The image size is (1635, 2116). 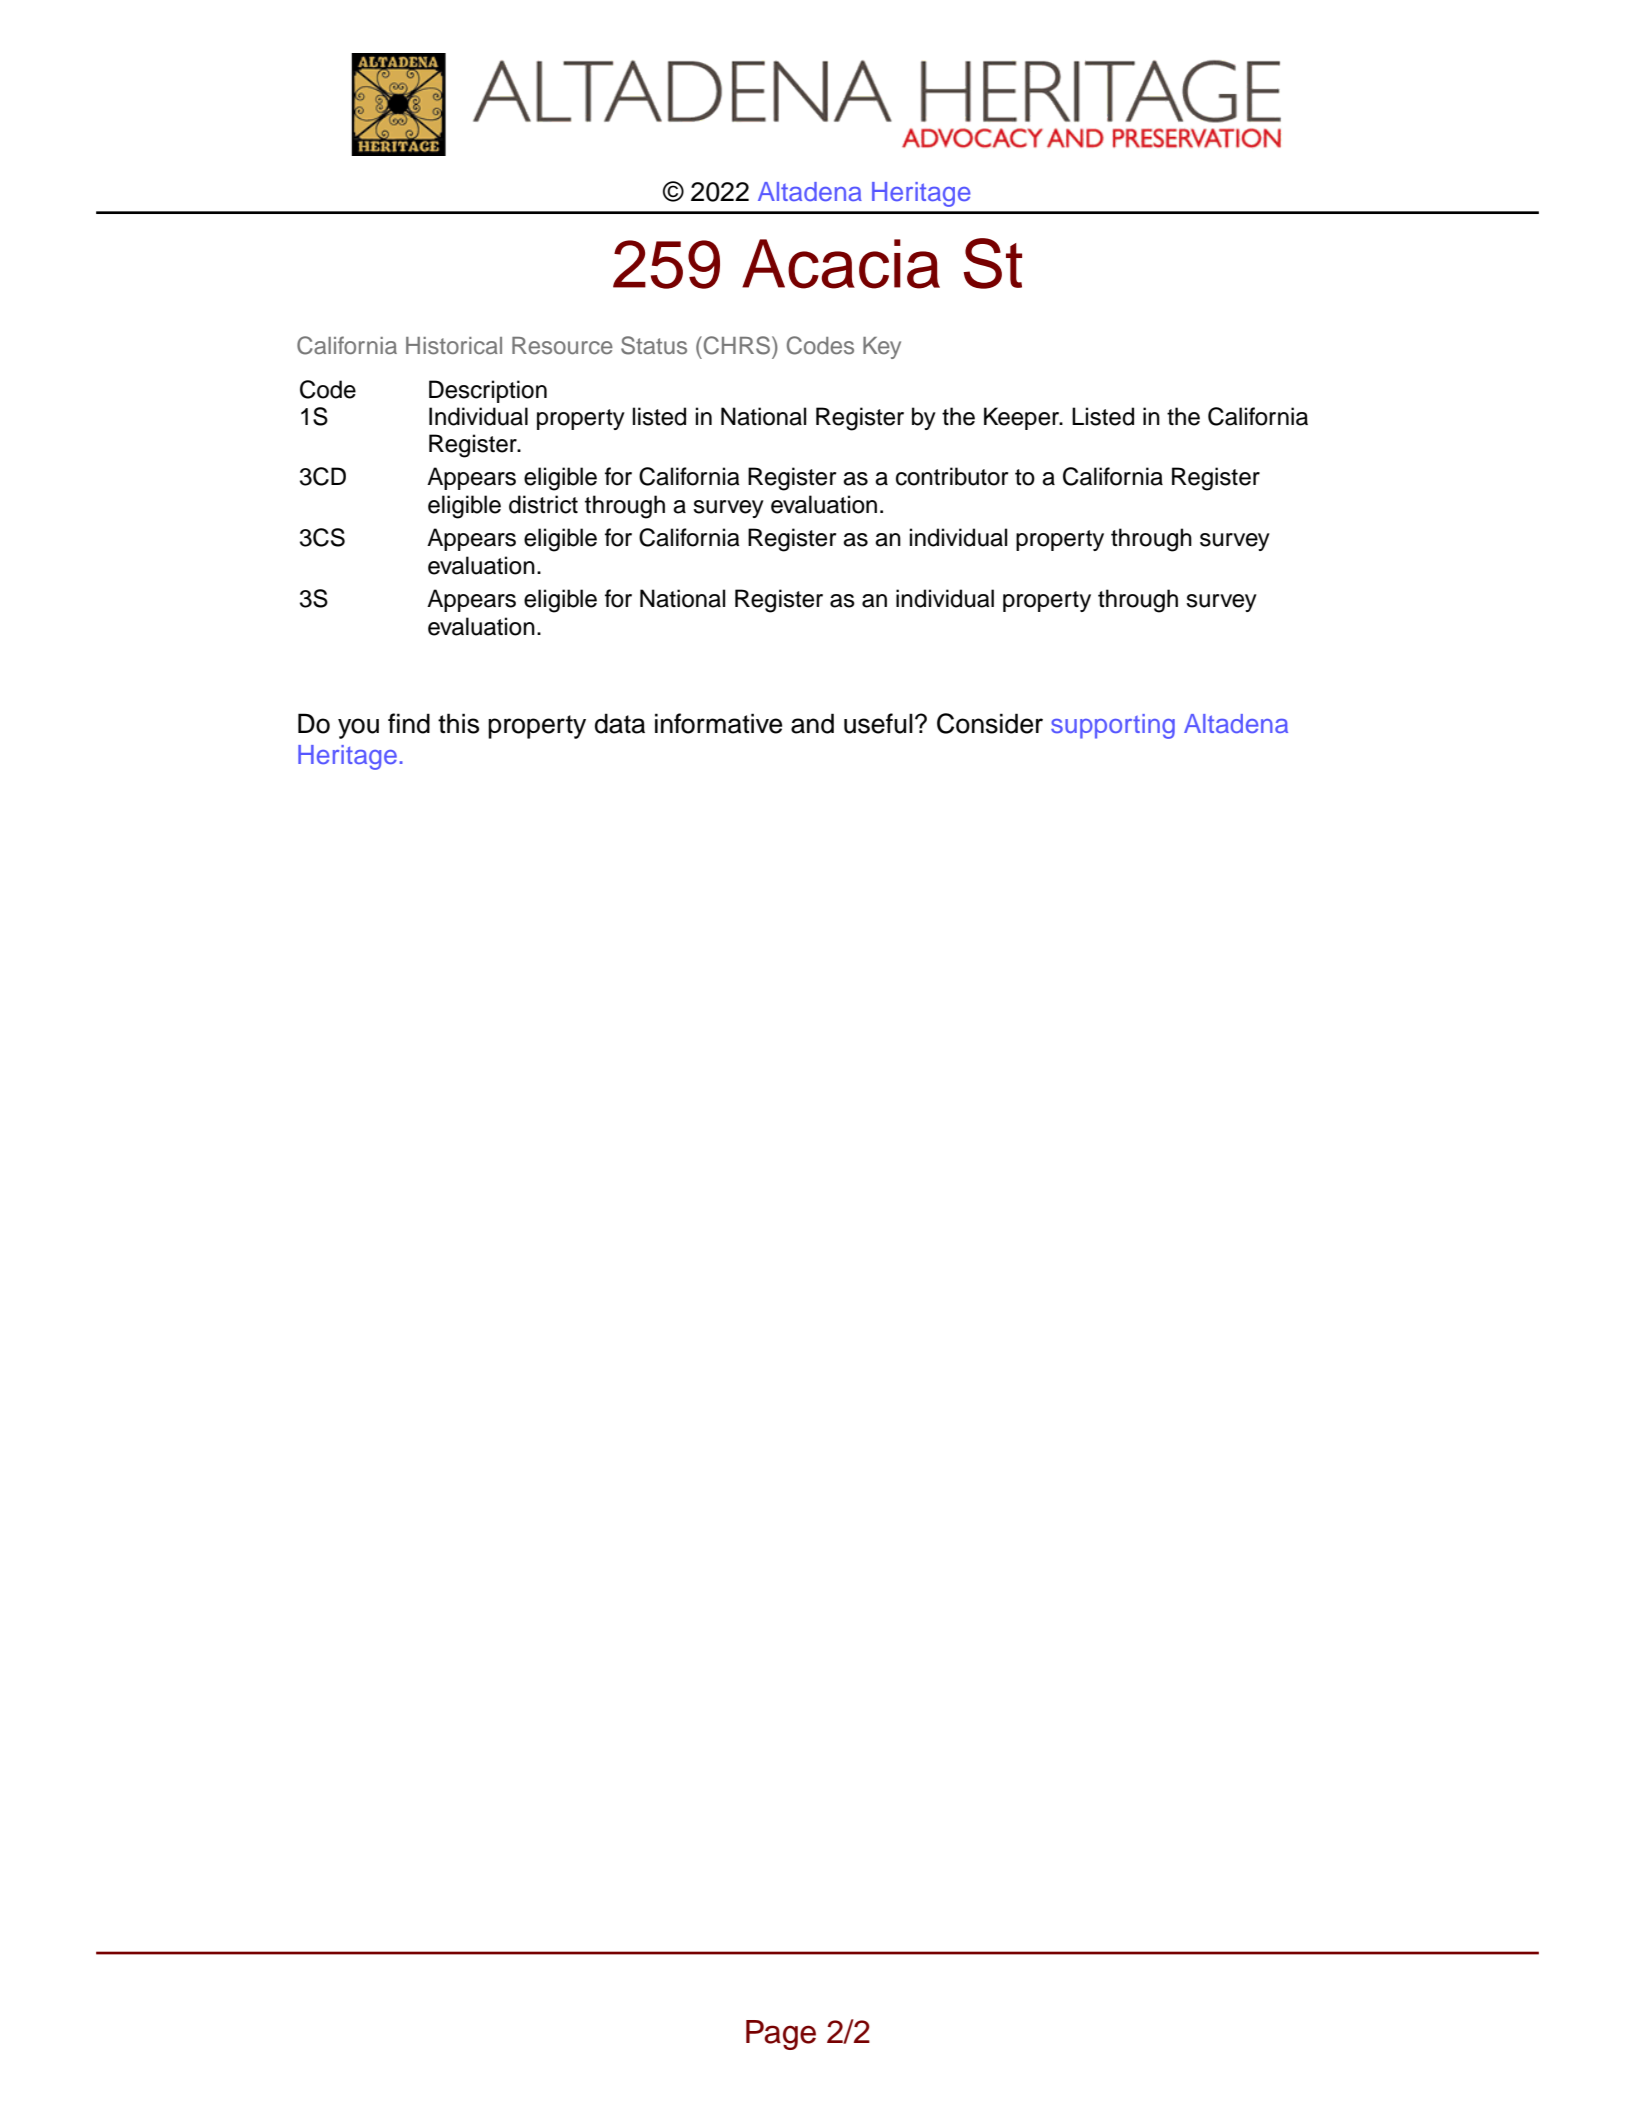 I want to click on Consider, so click(x=990, y=723).
